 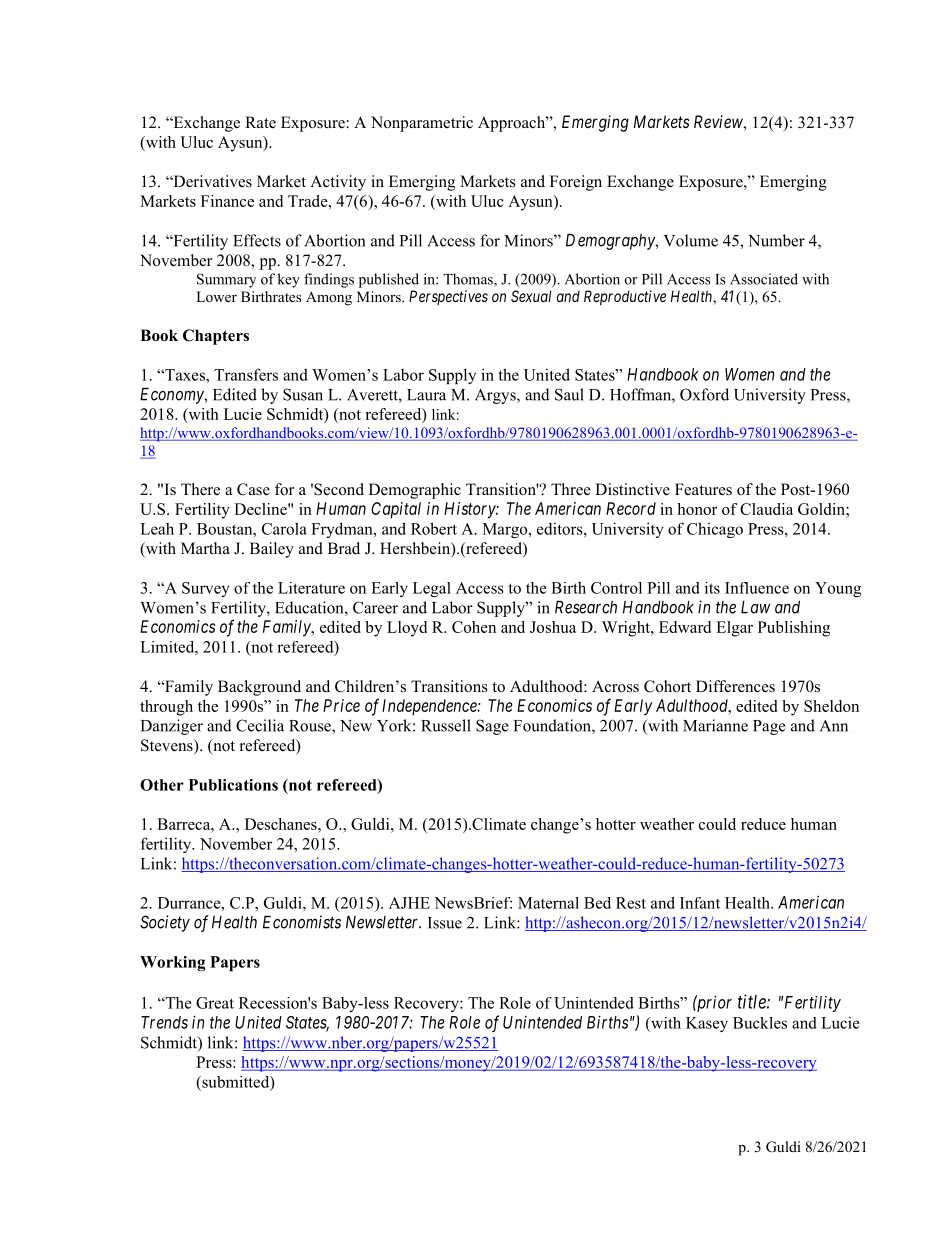 I want to click on Transfers, so click(x=246, y=374).
